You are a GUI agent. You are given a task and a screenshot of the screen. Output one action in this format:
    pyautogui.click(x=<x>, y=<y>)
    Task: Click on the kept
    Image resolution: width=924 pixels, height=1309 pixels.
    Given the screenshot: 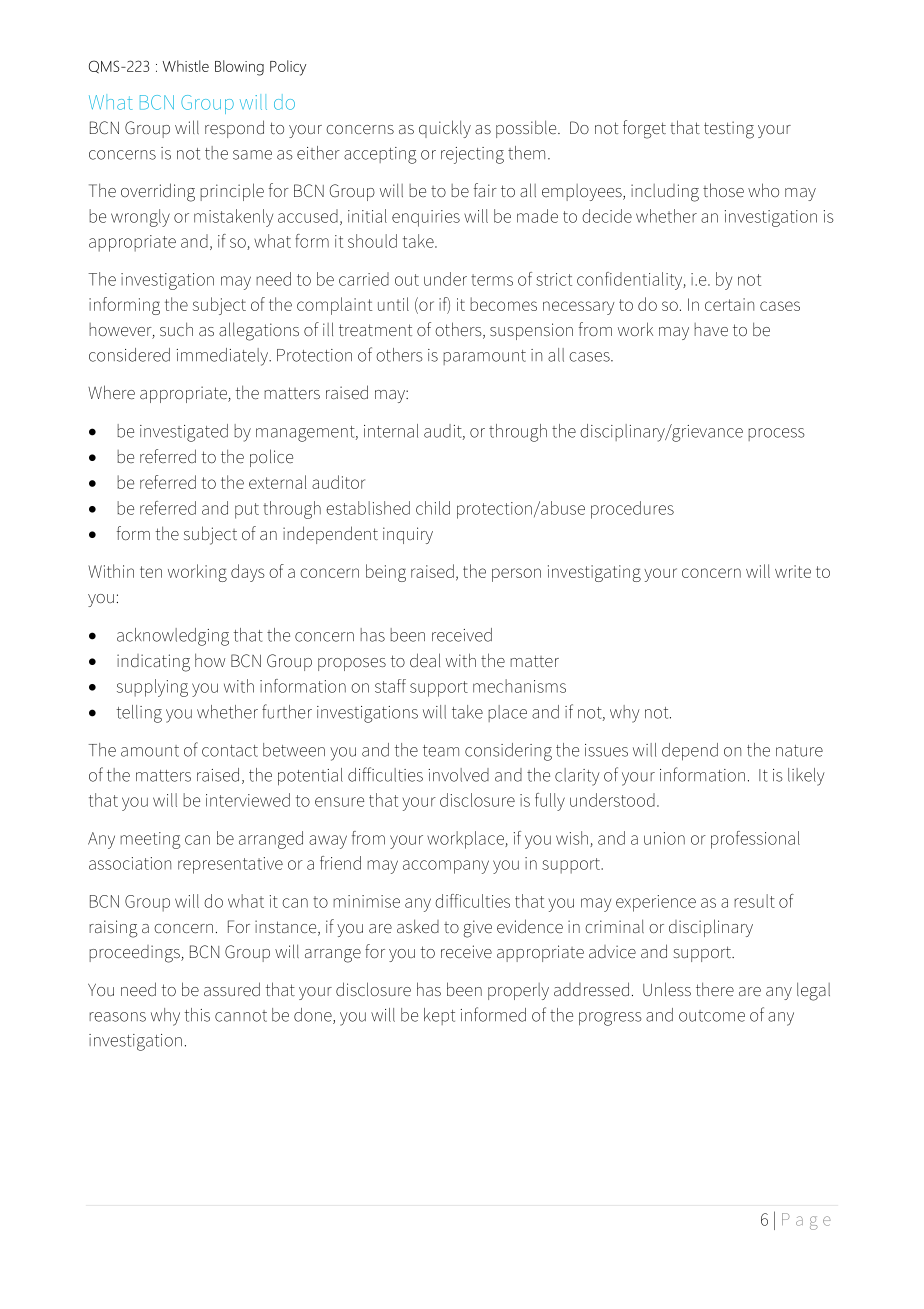 What is the action you would take?
    pyautogui.click(x=439, y=1016)
